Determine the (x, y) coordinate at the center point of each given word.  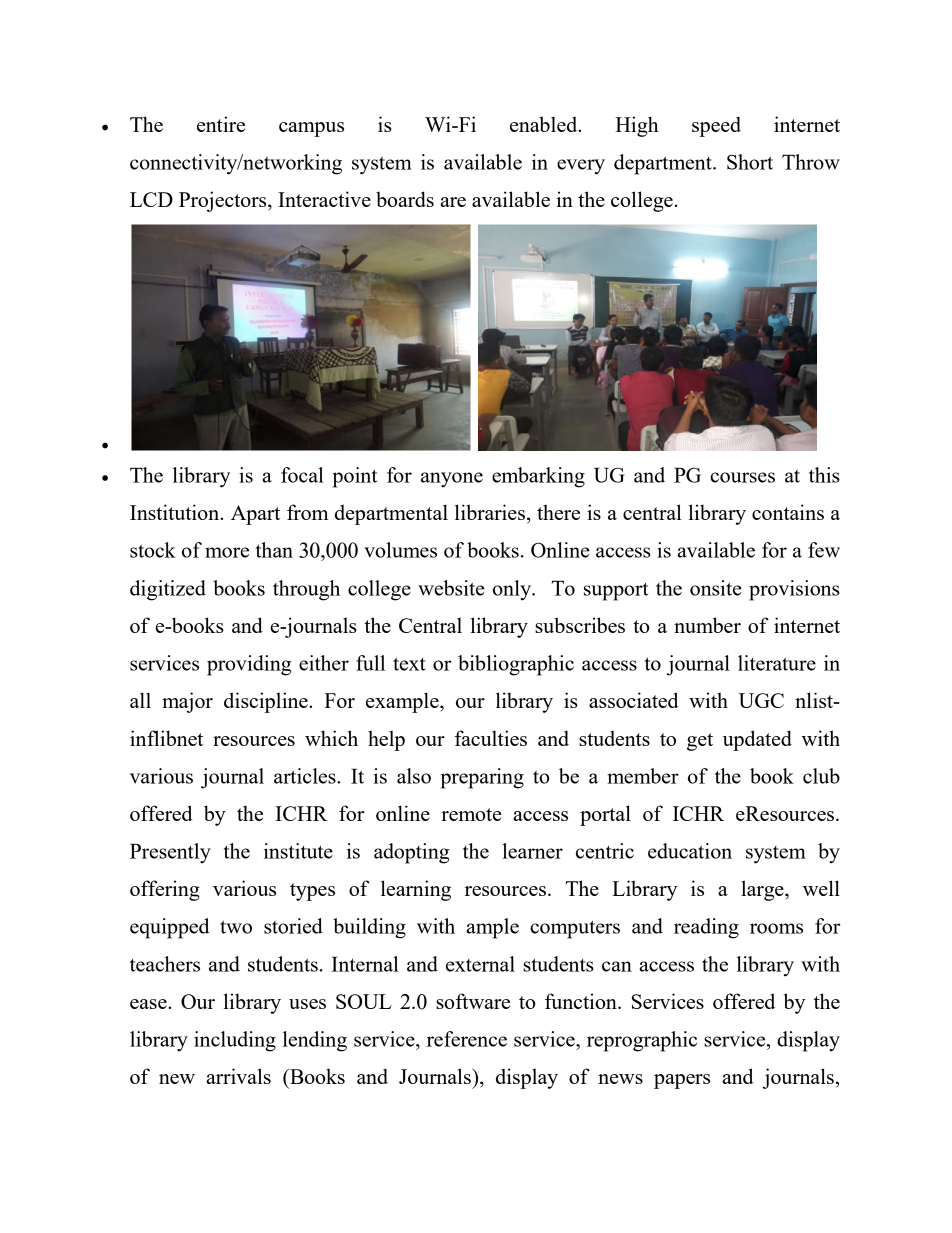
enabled (545, 124)
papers (682, 1081)
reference (467, 1039)
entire (221, 124)
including (235, 1041)
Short (750, 162)
